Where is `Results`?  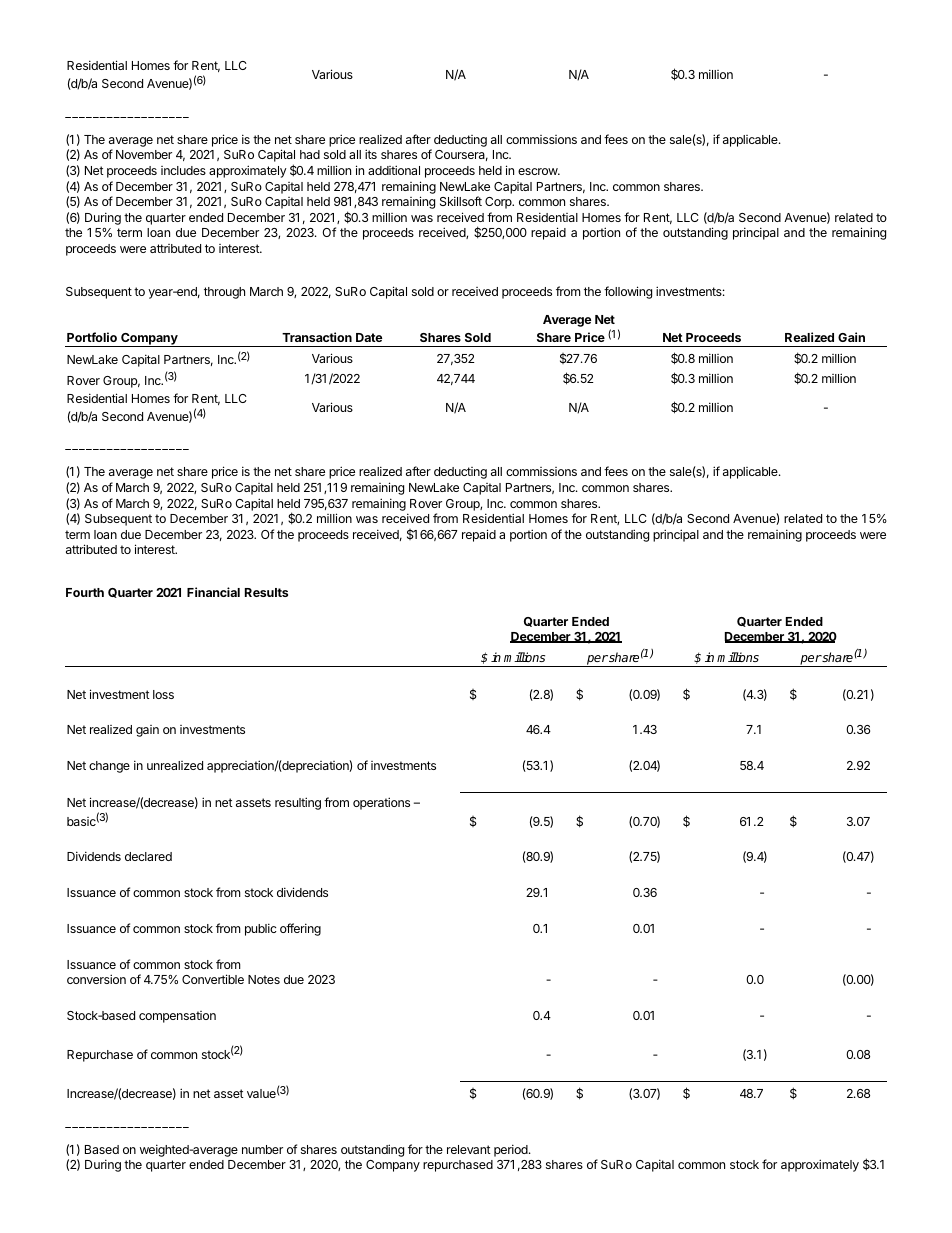
Results is located at coordinates (266, 592).
